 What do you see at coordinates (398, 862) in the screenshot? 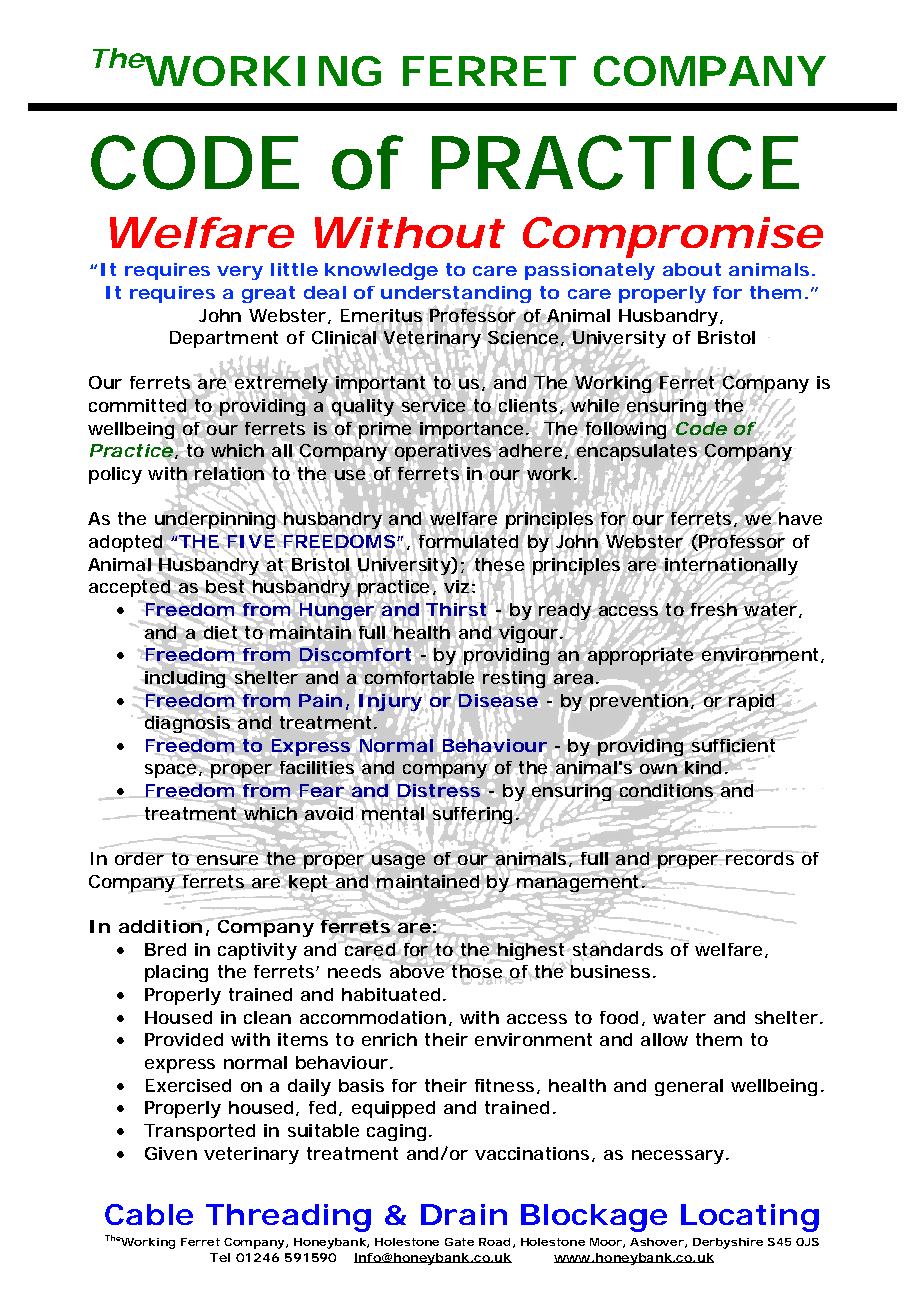
I see `usage` at bounding box center [398, 862].
